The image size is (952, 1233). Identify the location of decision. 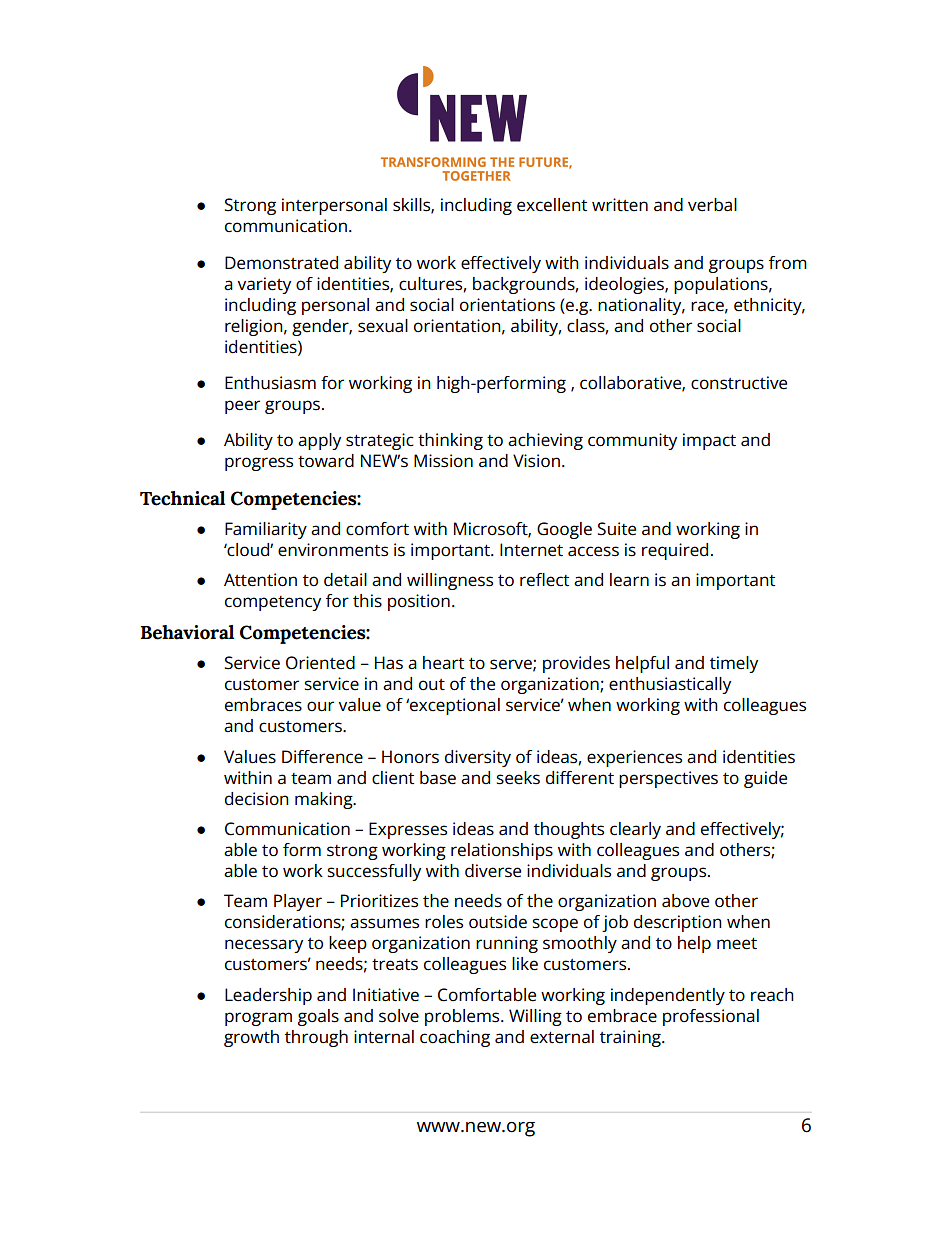
(257, 799).
